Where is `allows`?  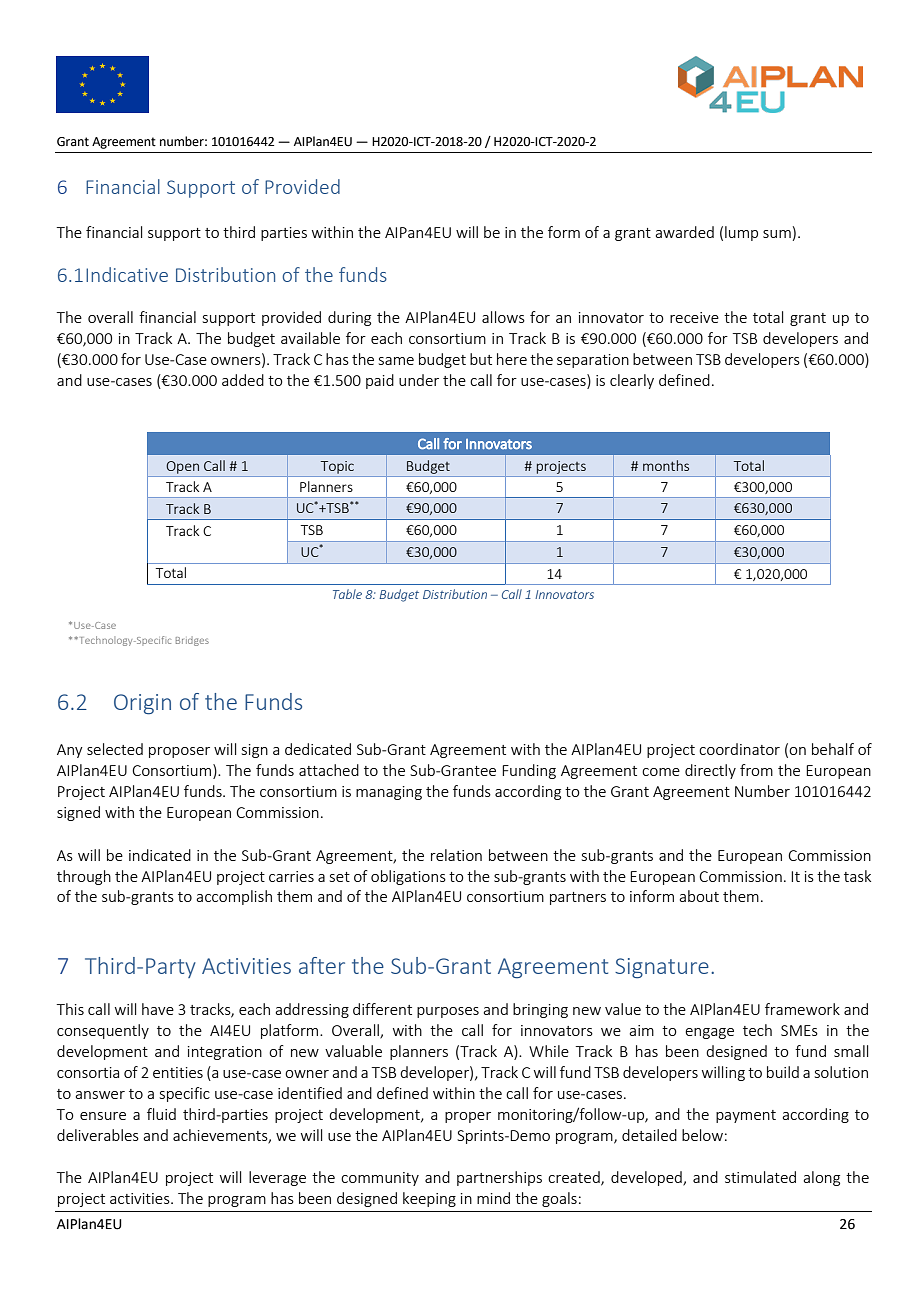
allows is located at coordinates (503, 317).
